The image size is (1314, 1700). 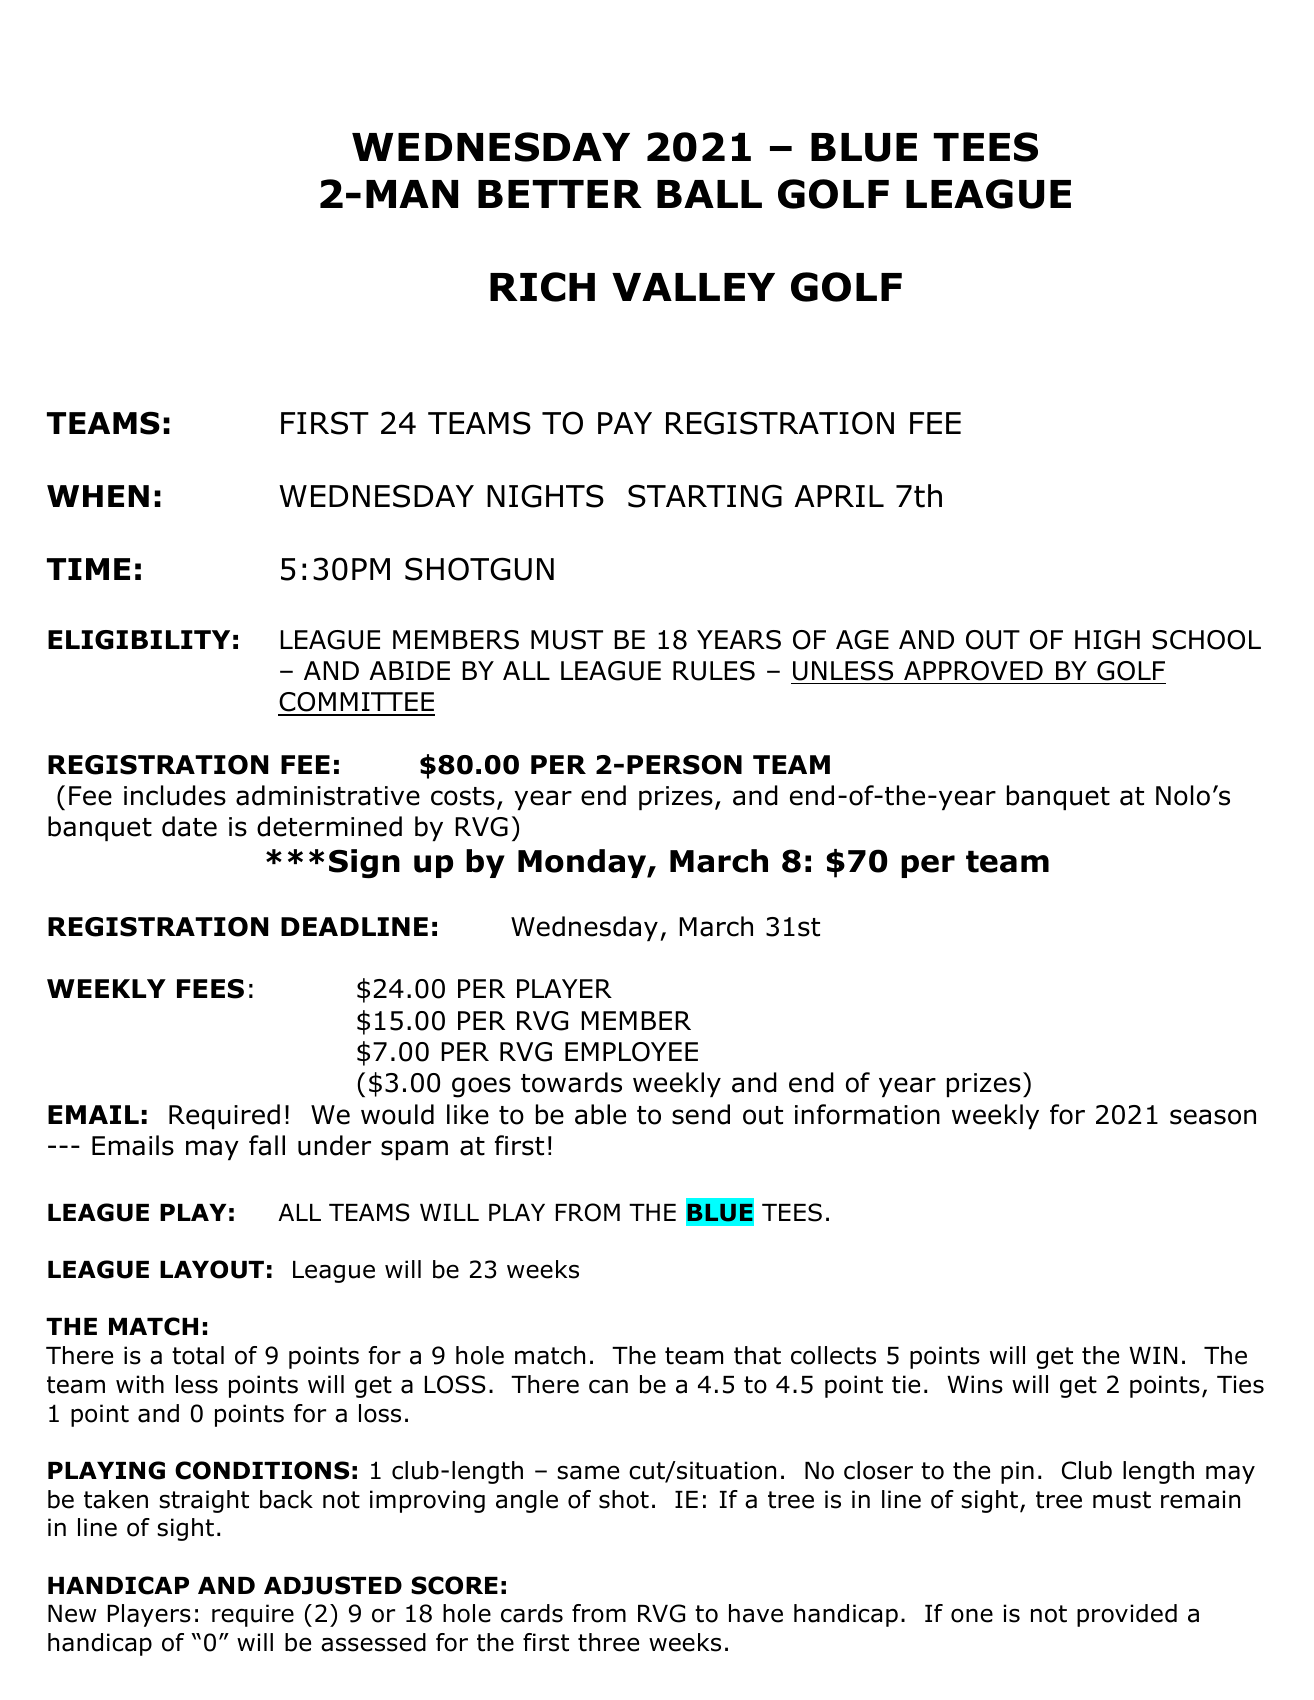 What do you see at coordinates (757, 1355) in the page?
I see `that` at bounding box center [757, 1355].
